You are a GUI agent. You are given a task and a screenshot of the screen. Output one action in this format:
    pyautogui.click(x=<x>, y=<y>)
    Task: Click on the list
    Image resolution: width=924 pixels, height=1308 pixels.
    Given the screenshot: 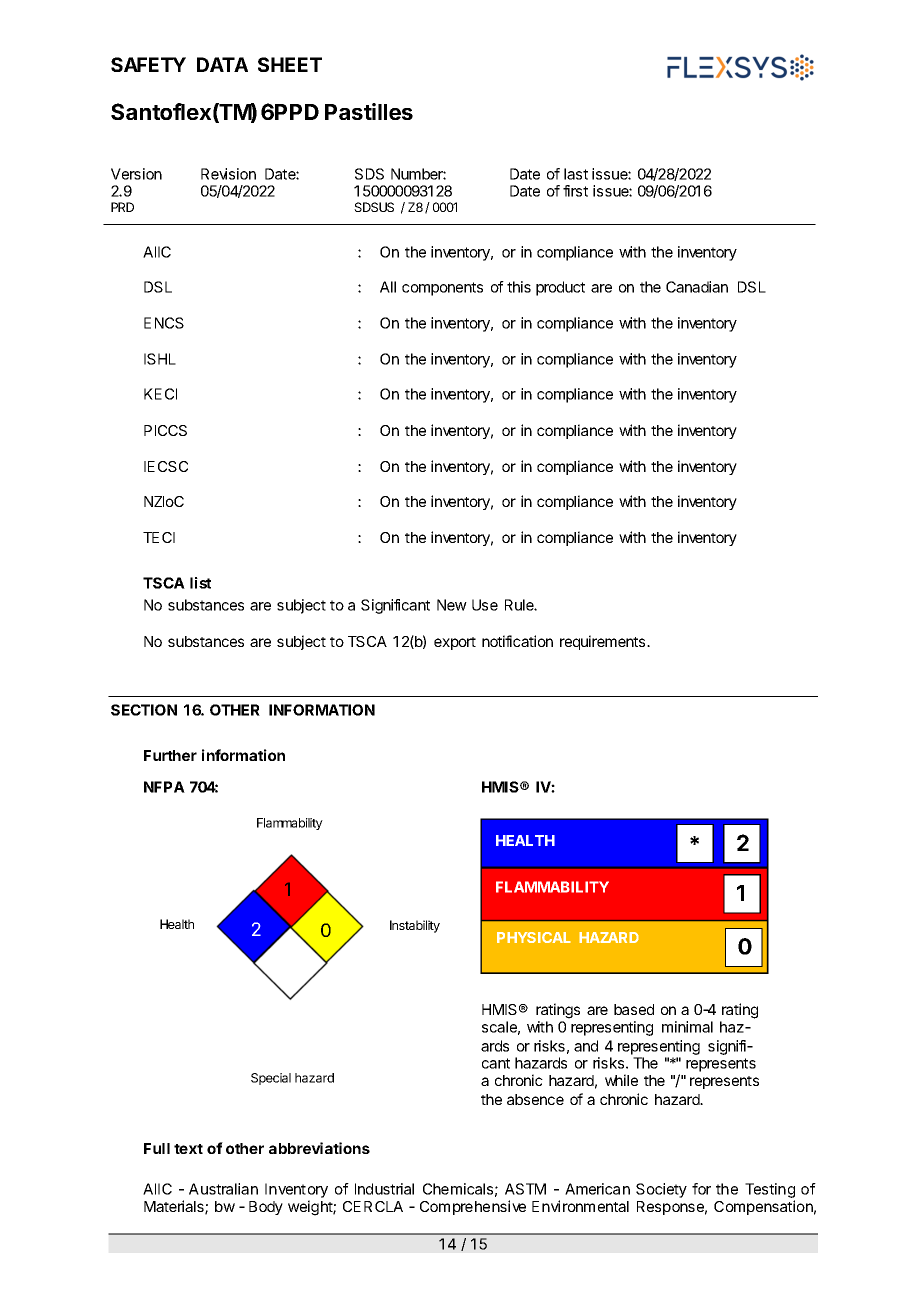 What is the action you would take?
    pyautogui.click(x=200, y=583)
